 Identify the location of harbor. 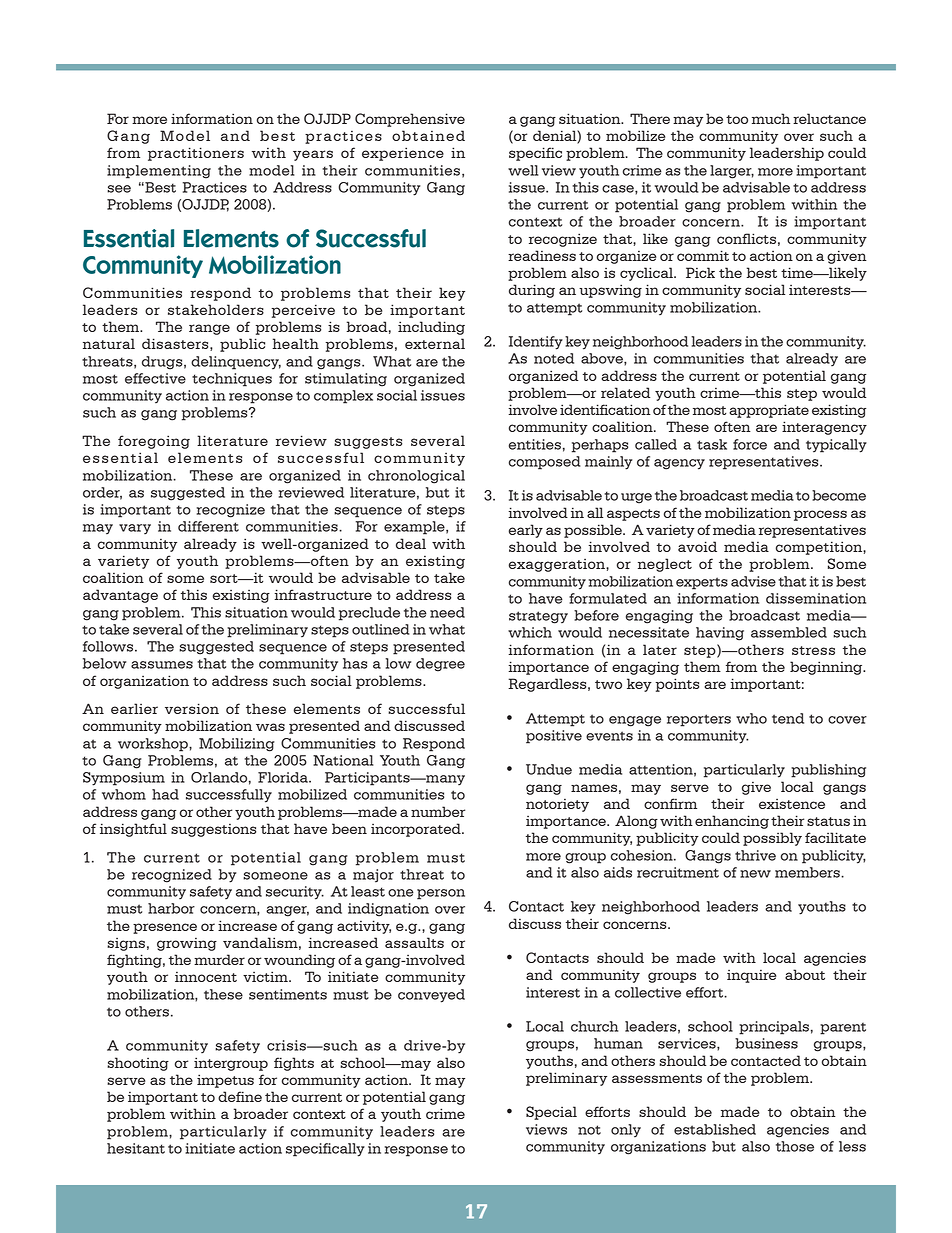
(171, 908).
